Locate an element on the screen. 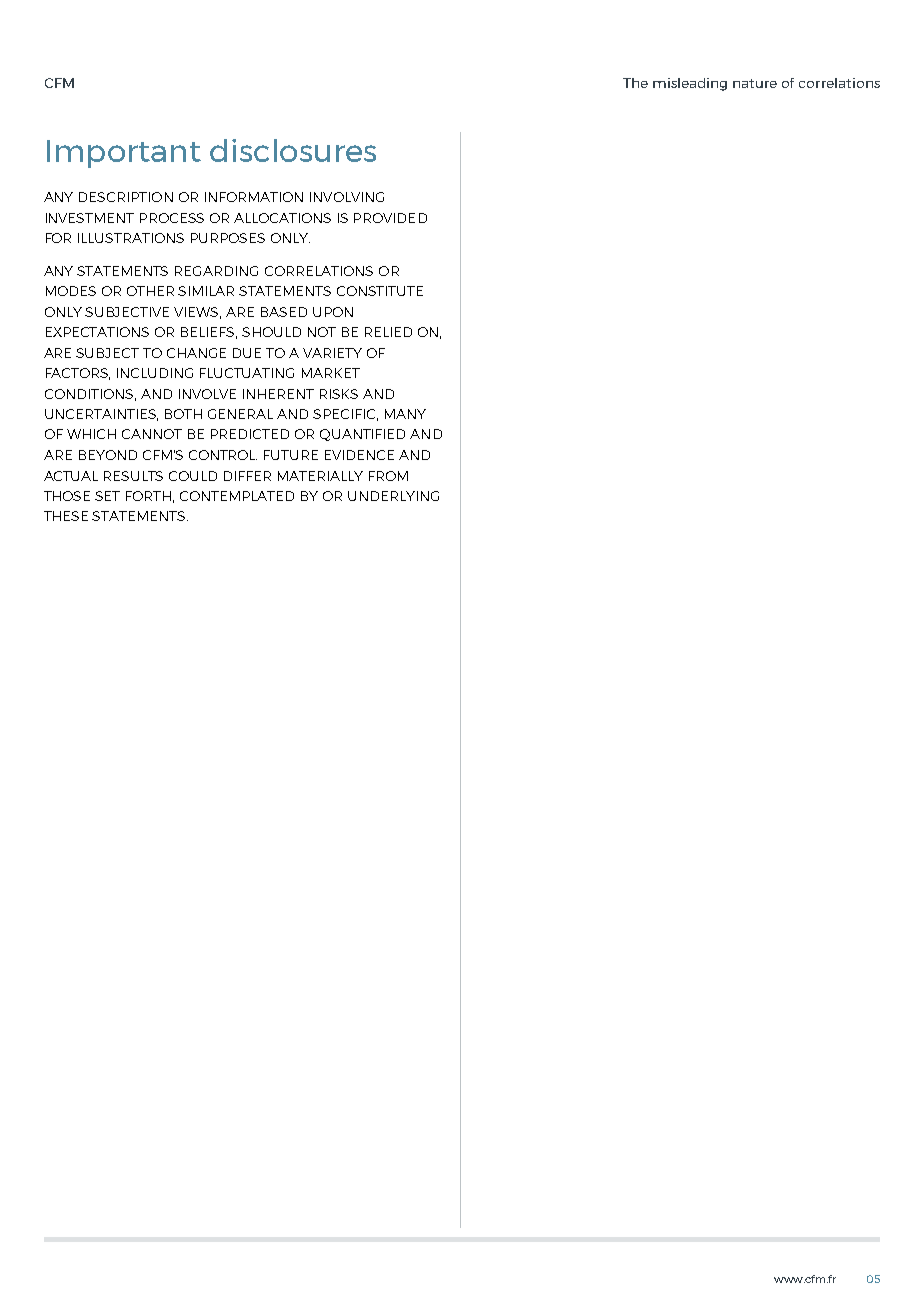  SET is located at coordinates (107, 496).
